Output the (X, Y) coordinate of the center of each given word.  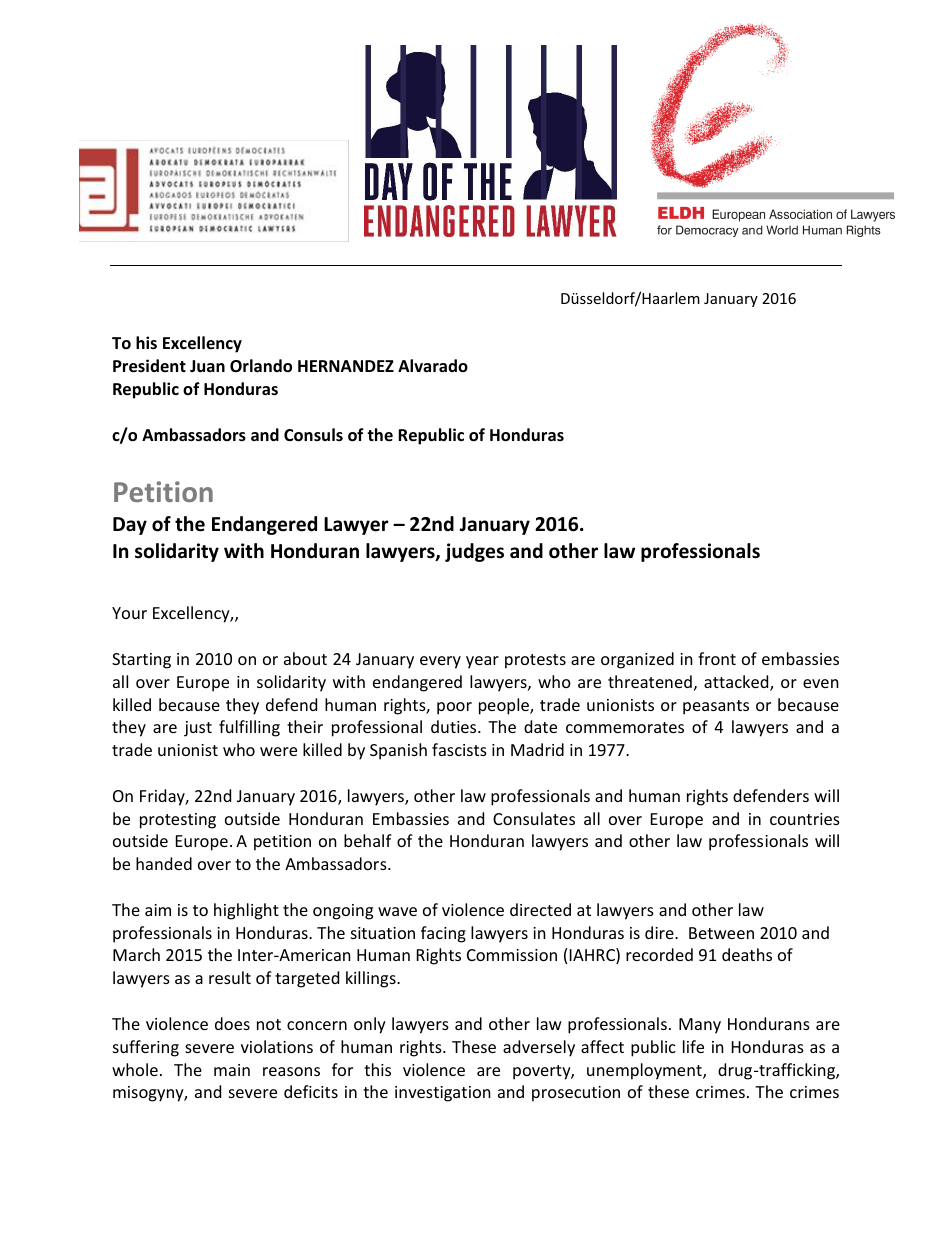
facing (443, 934)
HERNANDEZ (346, 366)
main (232, 1070)
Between (721, 933)
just (198, 729)
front (717, 658)
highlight (246, 911)
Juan (207, 366)
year (482, 662)
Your (129, 613)
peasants (716, 707)
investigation (443, 1094)
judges (474, 552)
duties (455, 726)
